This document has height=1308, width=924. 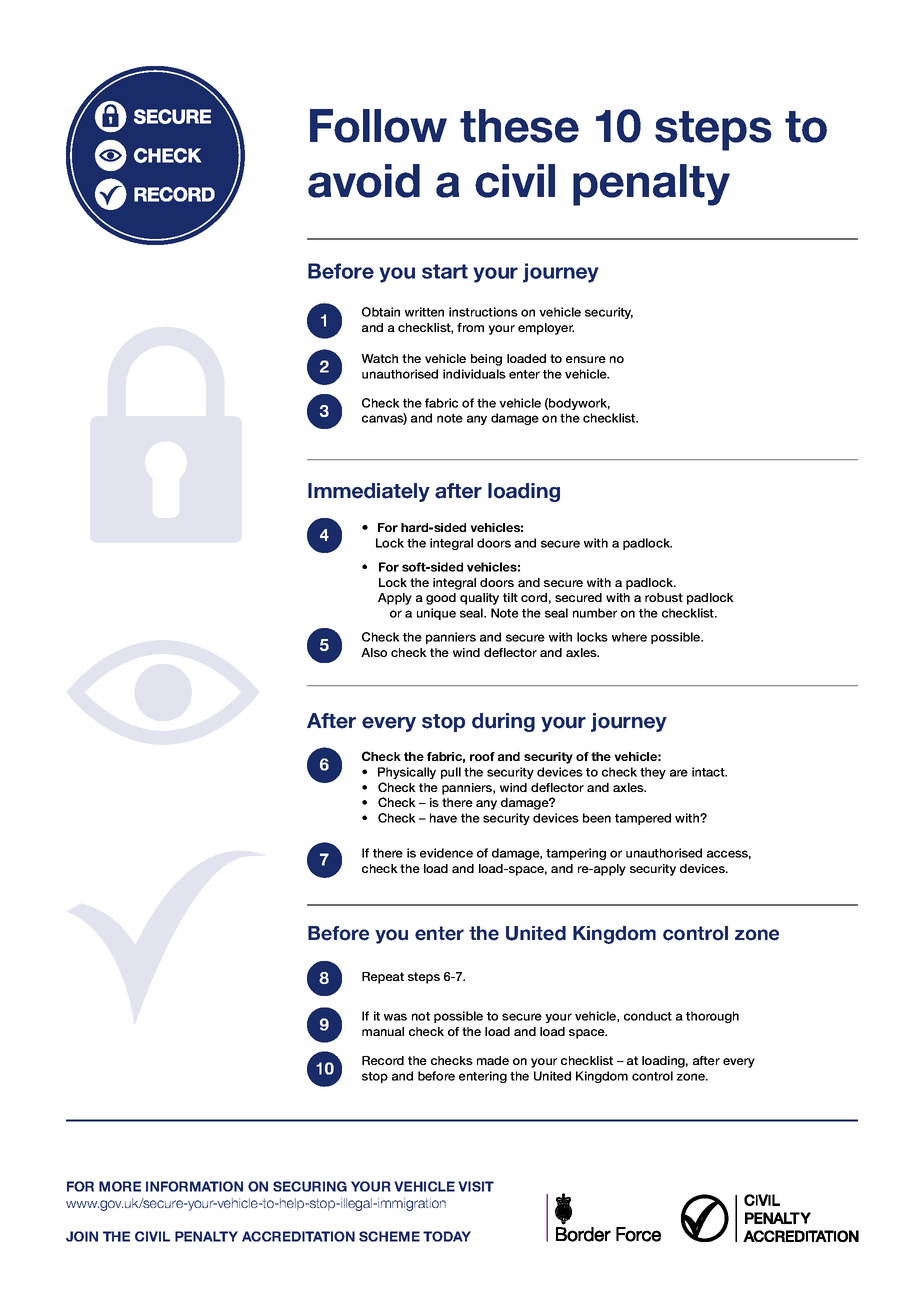 I want to click on Also, so click(x=374, y=652).
